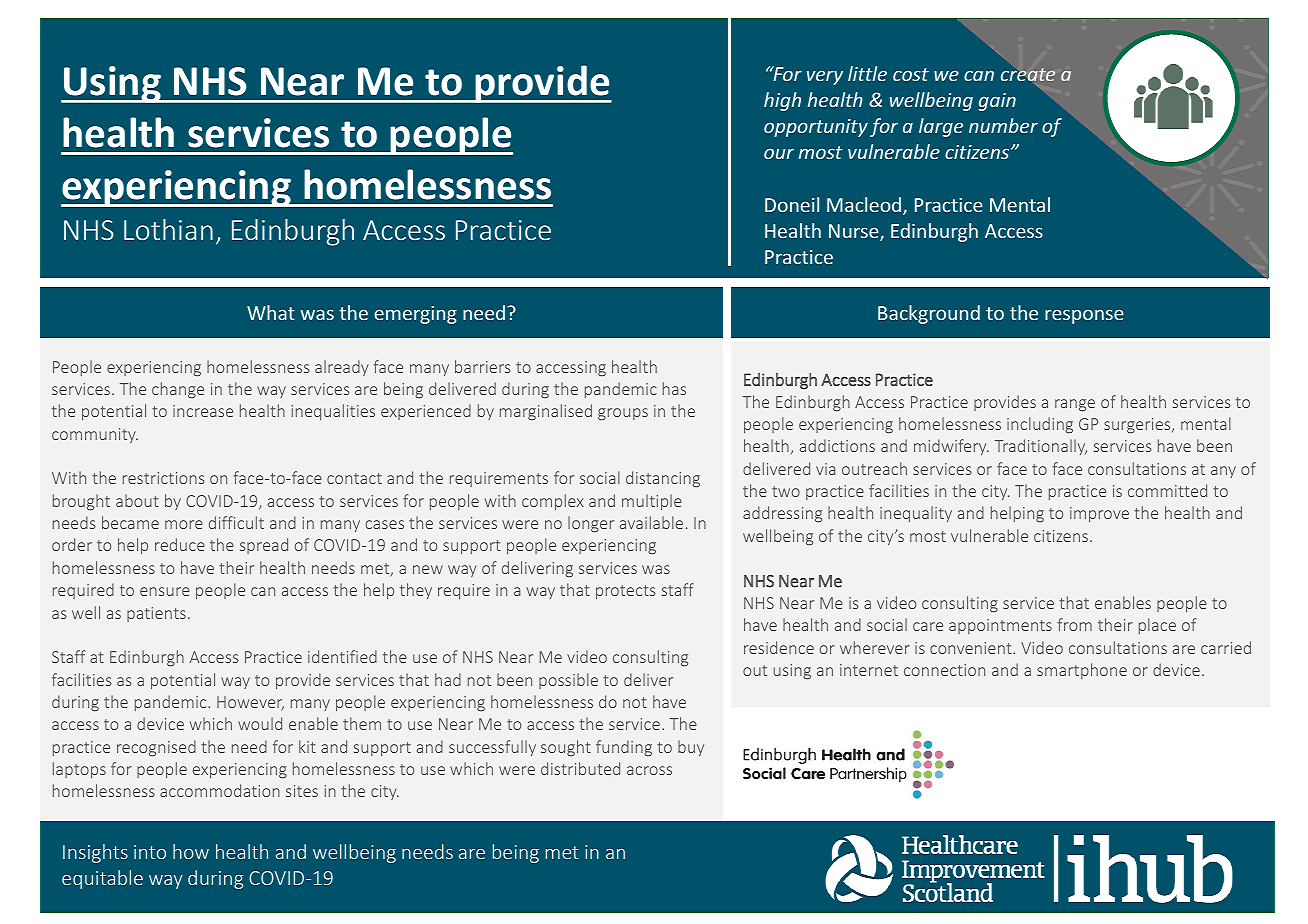 The image size is (1308, 924). Describe the element at coordinates (1074, 624) in the screenshot. I see `from` at that location.
